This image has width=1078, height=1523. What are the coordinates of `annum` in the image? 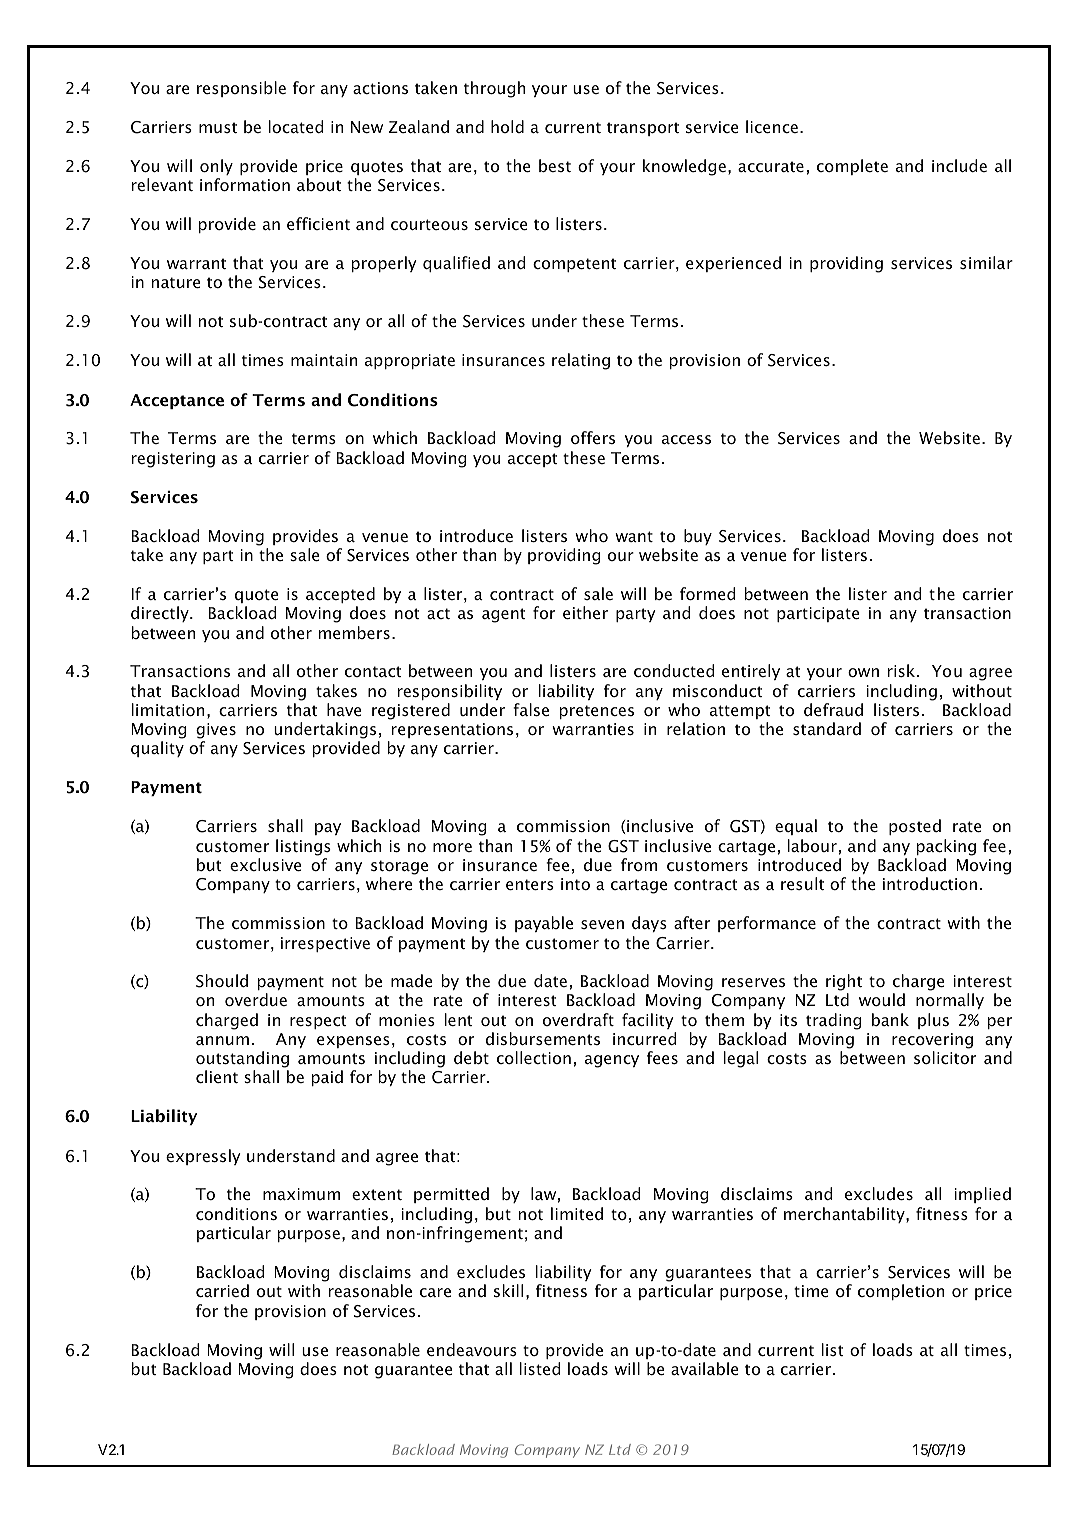 It's located at (222, 1040).
